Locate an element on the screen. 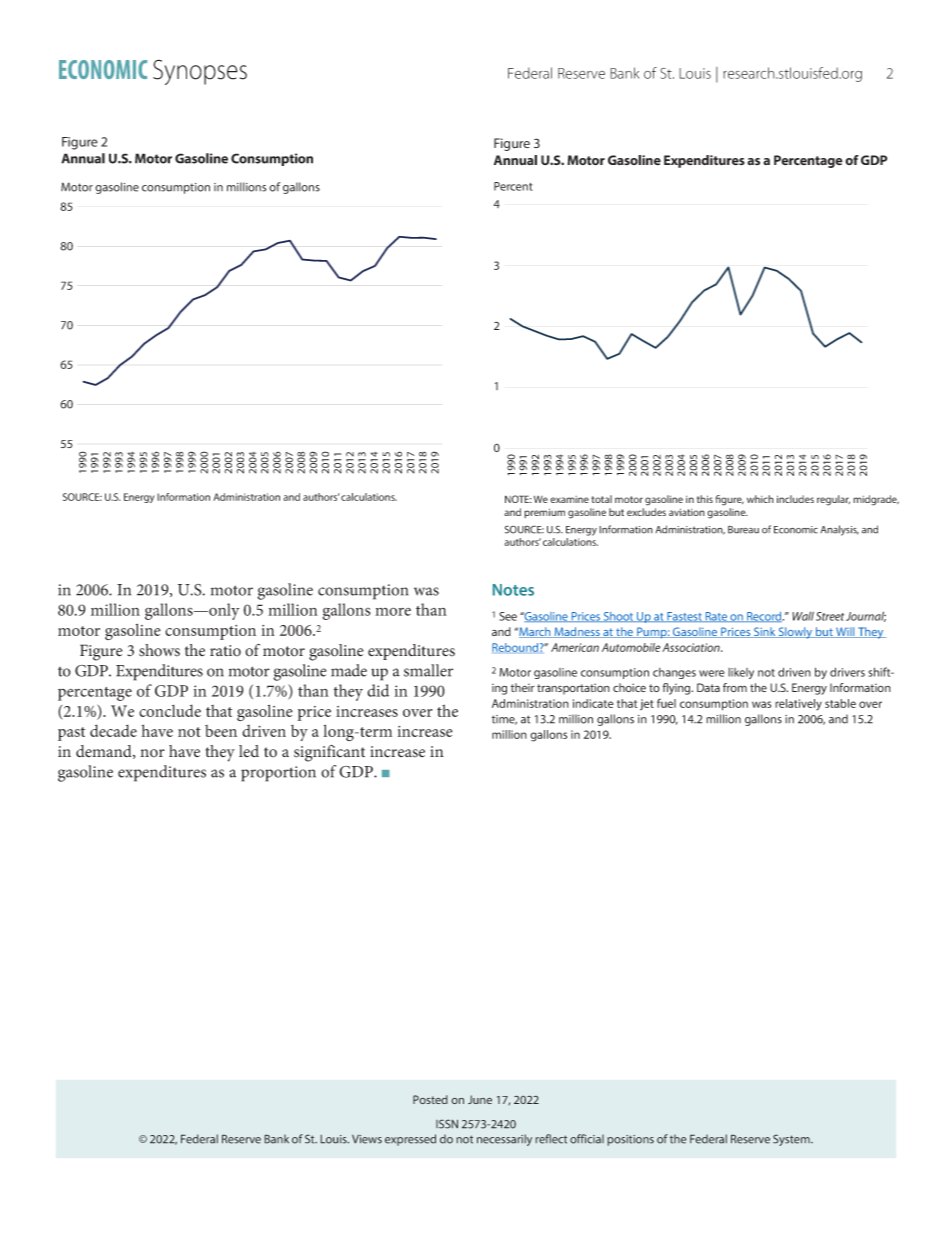 Image resolution: width=952 pixels, height=1233 pixels. premium is located at coordinates (544, 513).
